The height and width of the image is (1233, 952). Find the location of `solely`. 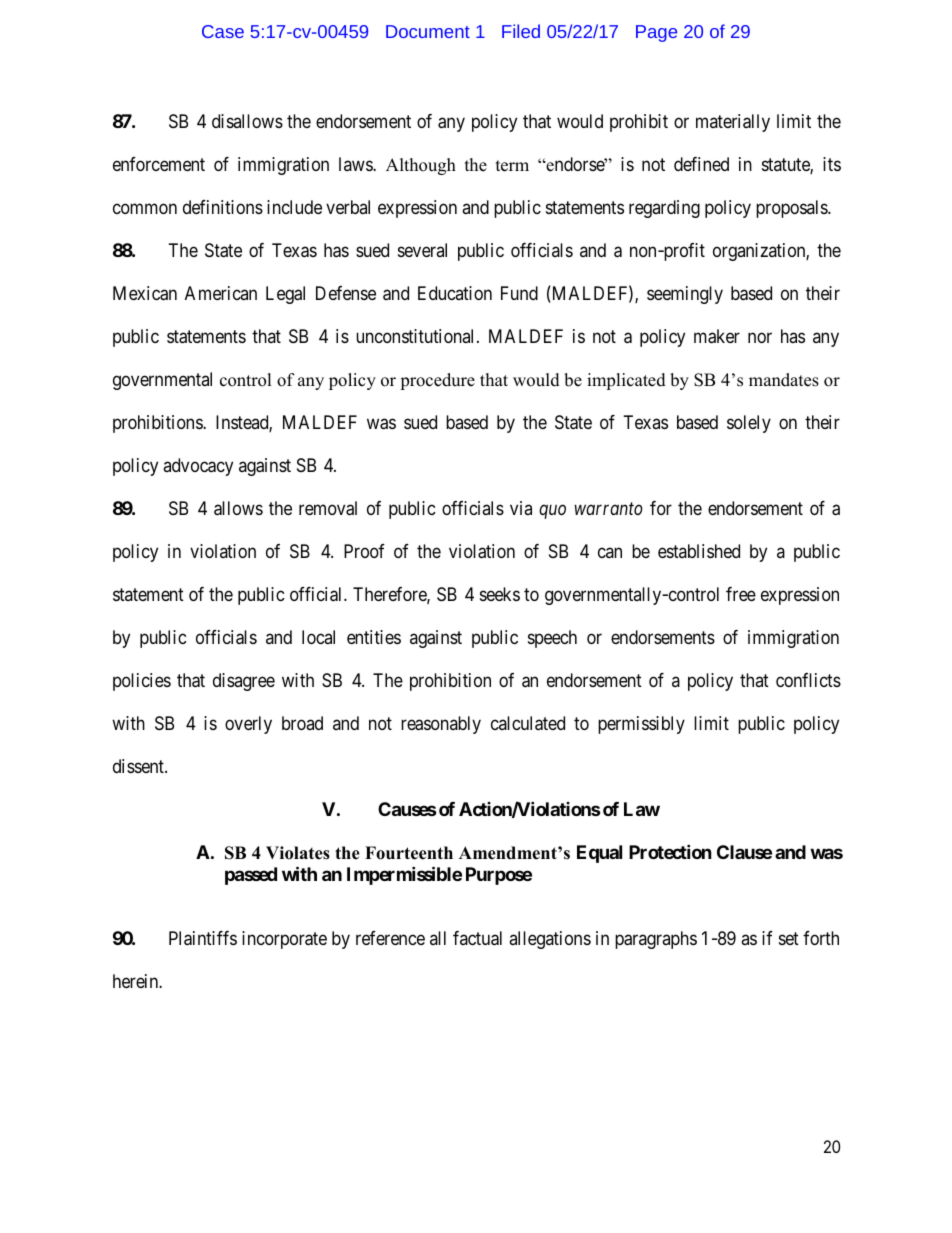

solely is located at coordinates (749, 424).
